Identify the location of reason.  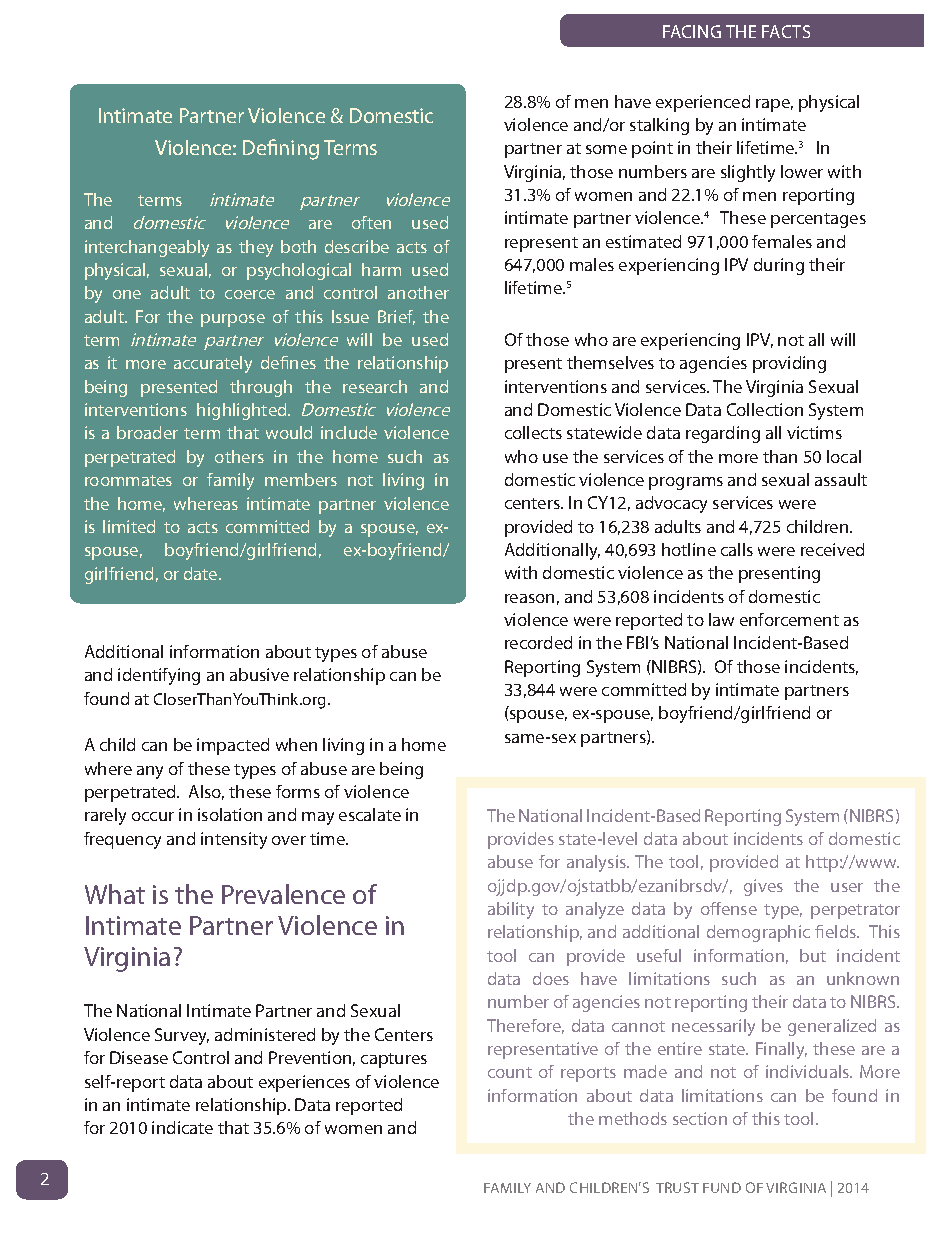
(529, 598).
